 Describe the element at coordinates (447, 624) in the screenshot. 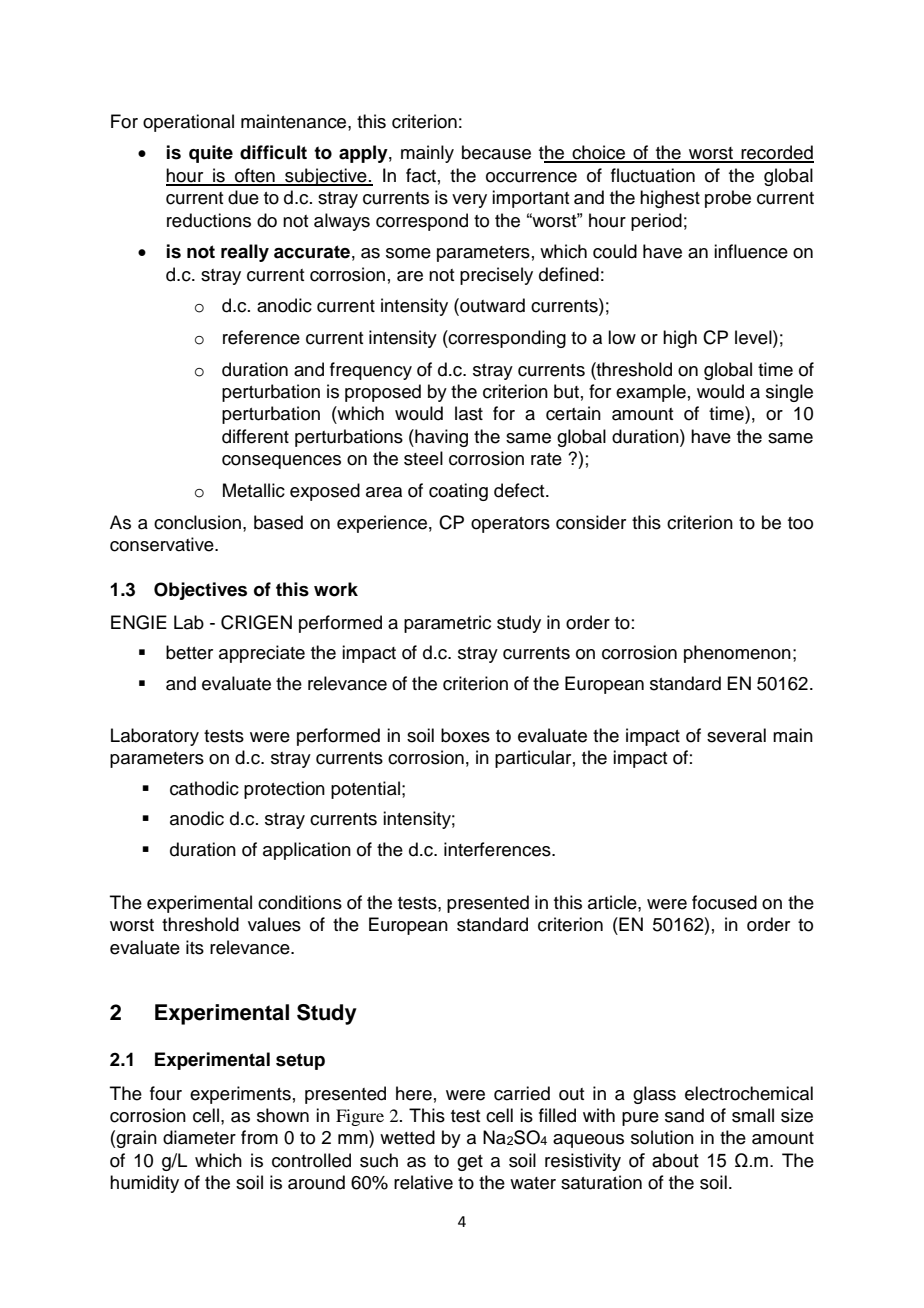

I see `parametric` at that location.
